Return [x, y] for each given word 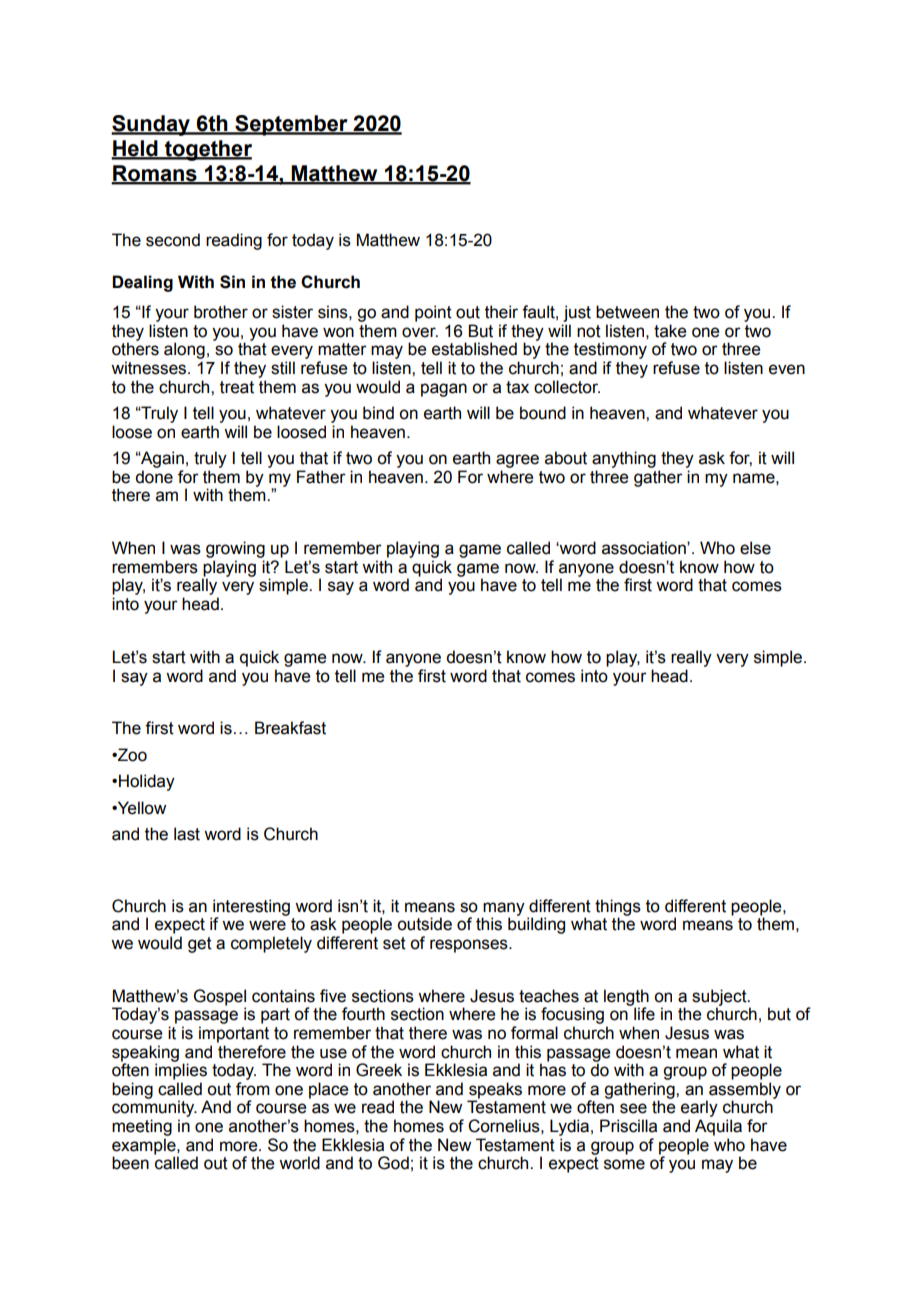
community [154, 1110]
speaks [494, 1091]
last [187, 834]
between [627, 312]
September [291, 125]
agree [517, 461]
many [503, 910]
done [154, 477]
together [207, 150]
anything [624, 459]
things [618, 908]
